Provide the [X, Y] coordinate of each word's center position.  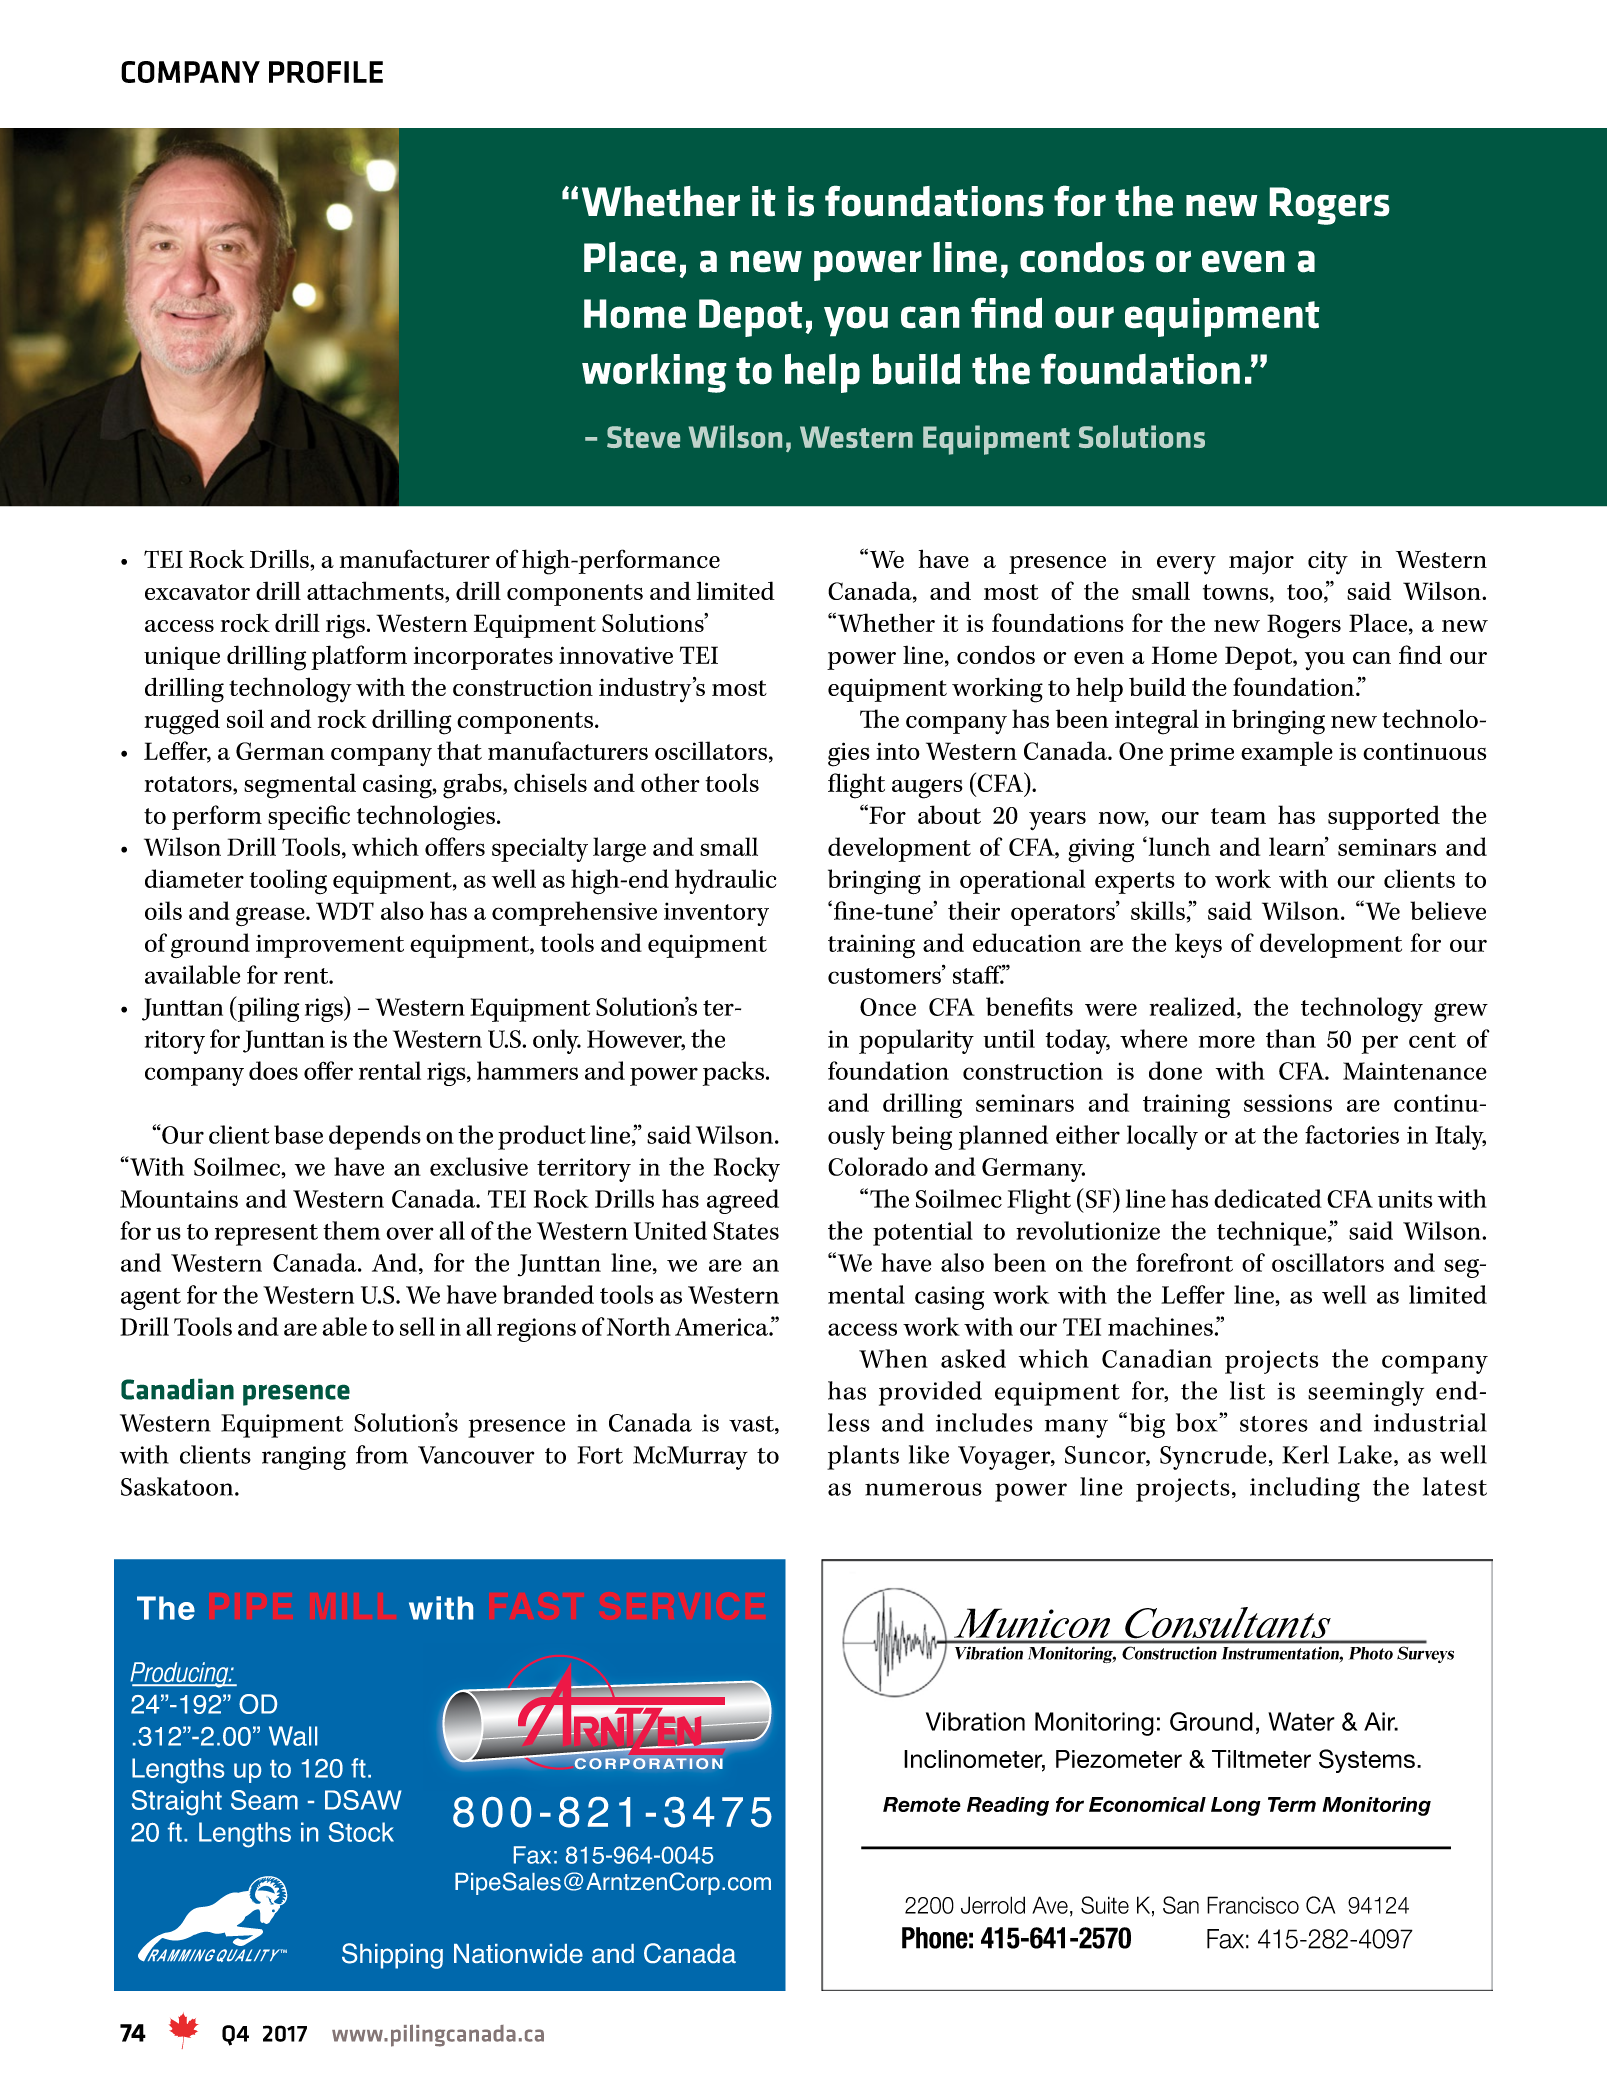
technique [1273, 1233]
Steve [643, 437]
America [722, 1327]
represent [266, 1235]
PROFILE [326, 72]
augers [927, 789]
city [1328, 563]
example [1287, 753]
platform [359, 657]
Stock [361, 1832]
